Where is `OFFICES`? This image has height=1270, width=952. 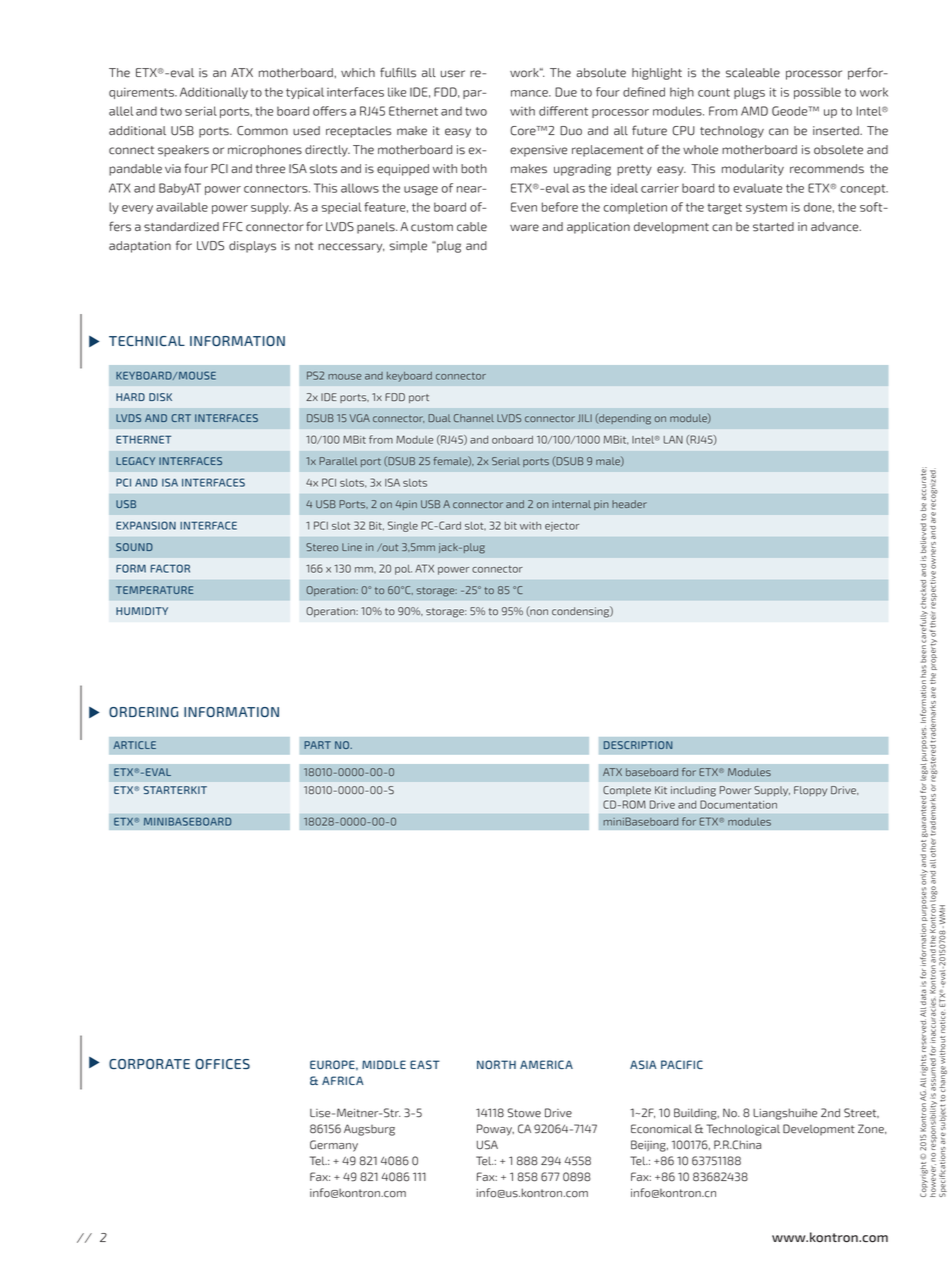 OFFICES is located at coordinates (222, 1064).
